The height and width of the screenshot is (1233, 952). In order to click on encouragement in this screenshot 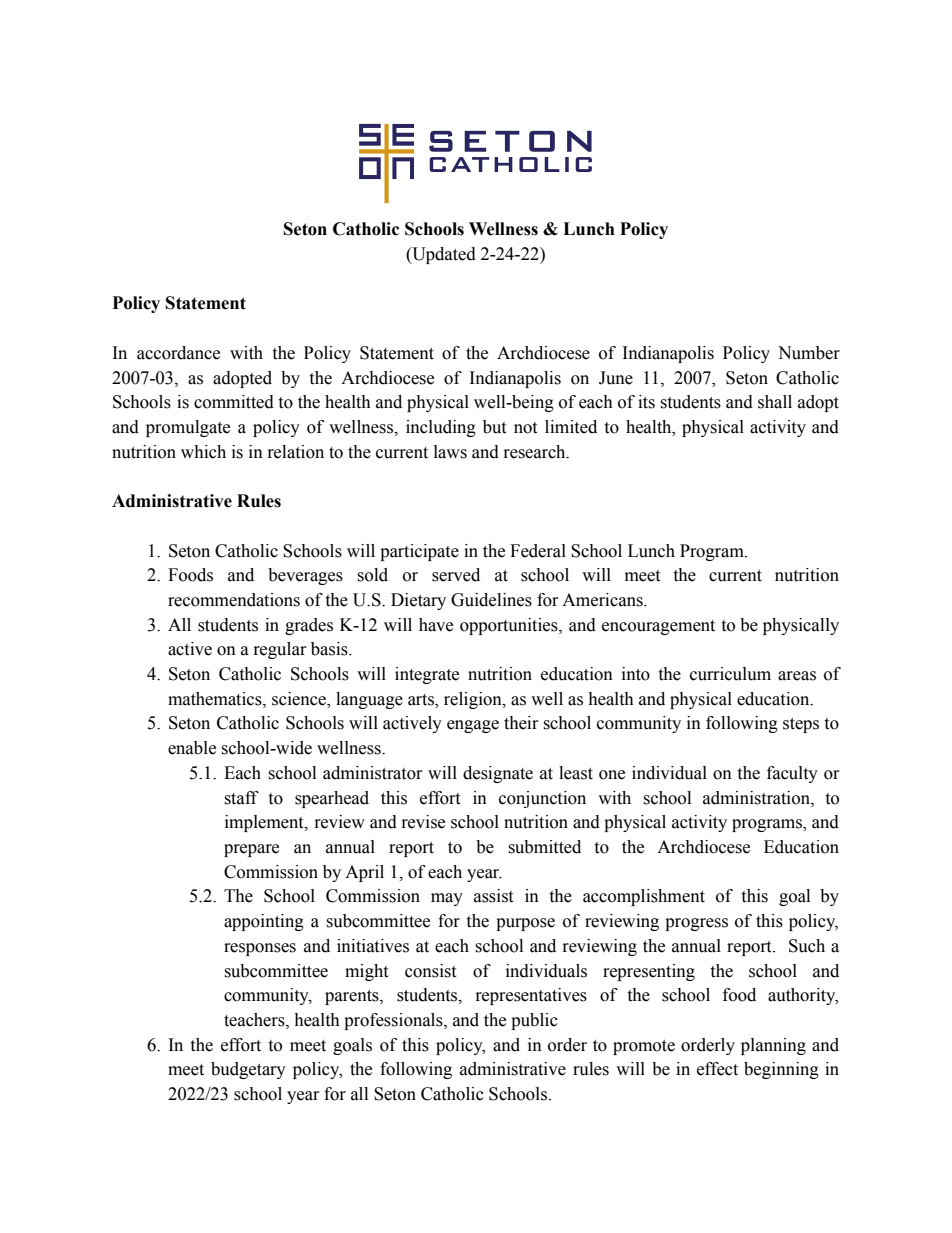, I will do `click(658, 627)`.
